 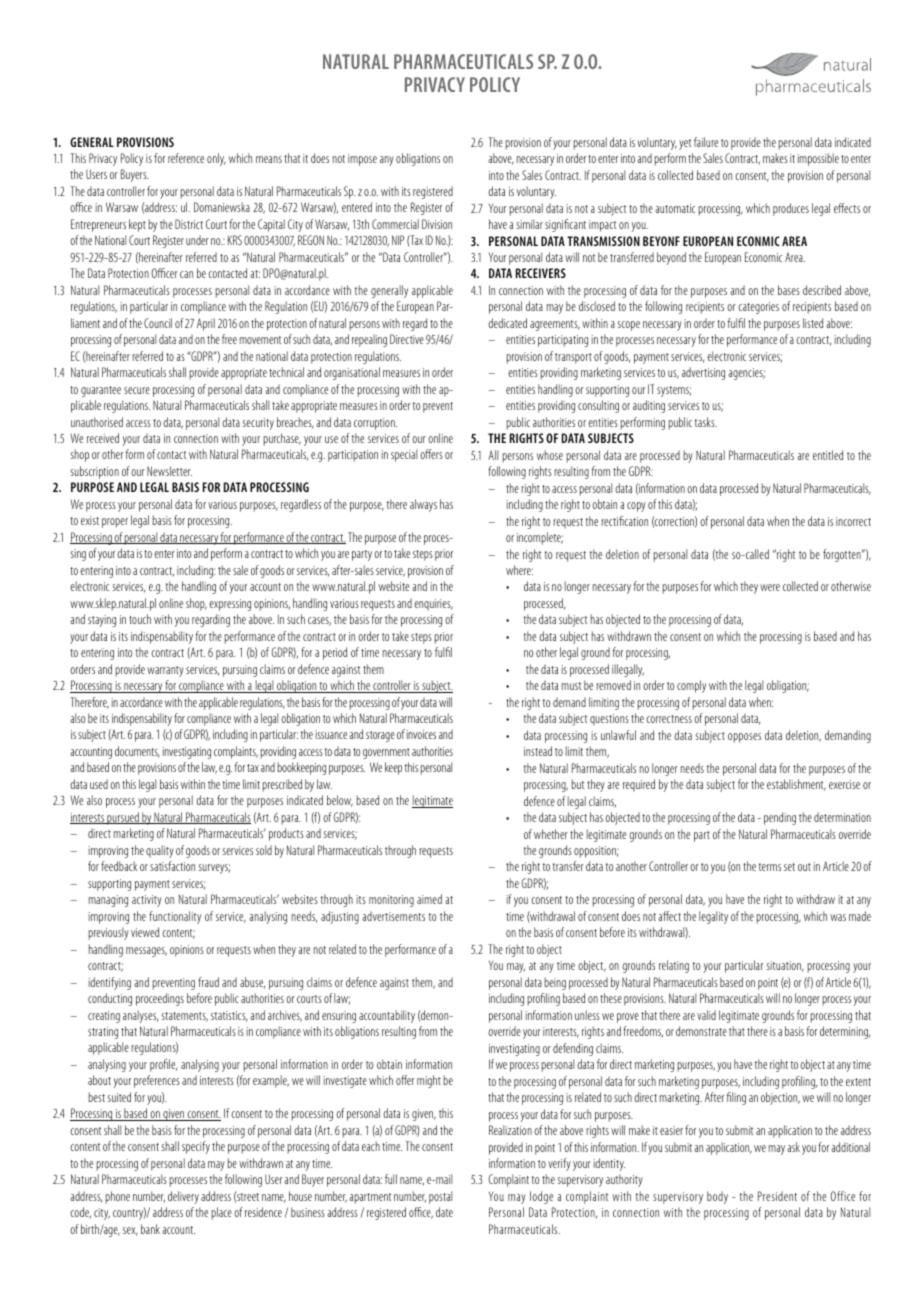 What do you see at coordinates (183, 1197) in the page?
I see `delivery` at bounding box center [183, 1197].
